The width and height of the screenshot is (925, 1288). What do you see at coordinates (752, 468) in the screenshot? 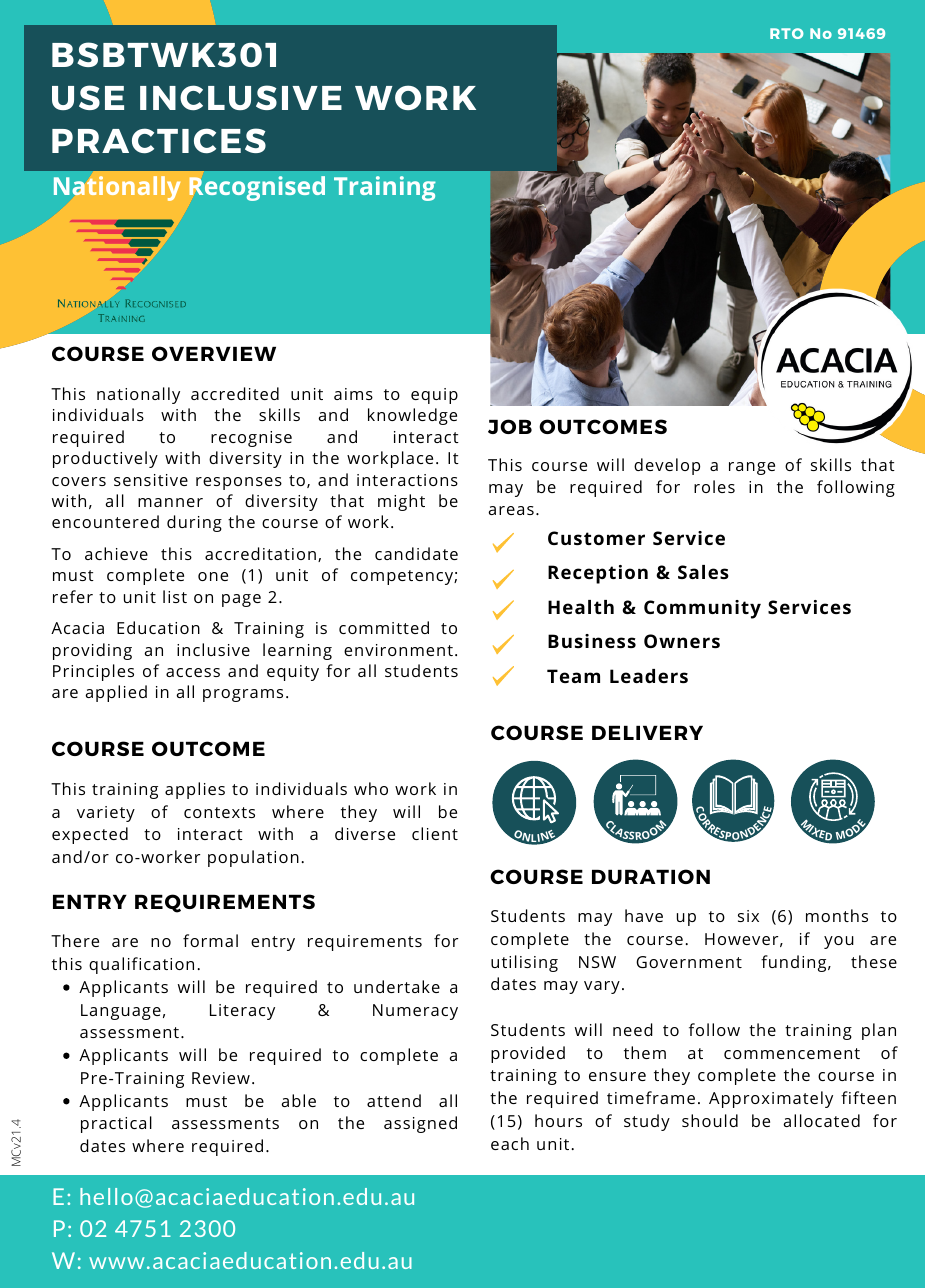
I see `range` at bounding box center [752, 468].
